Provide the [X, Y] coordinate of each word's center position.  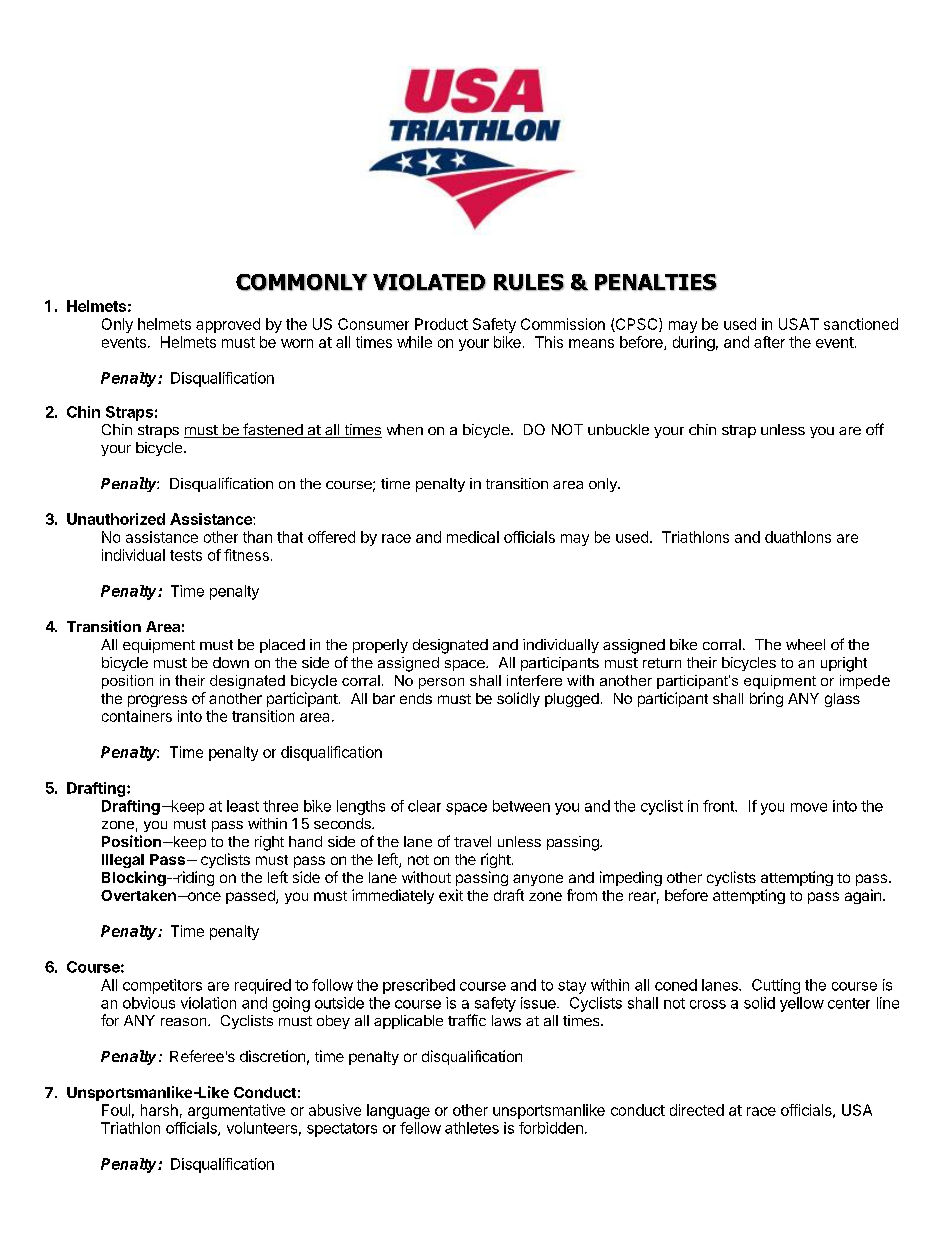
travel [472, 841]
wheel [805, 644]
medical [473, 537]
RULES [529, 282]
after [769, 342]
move [809, 807]
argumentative [236, 1111]
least [243, 806]
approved [228, 325]
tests [186, 555]
